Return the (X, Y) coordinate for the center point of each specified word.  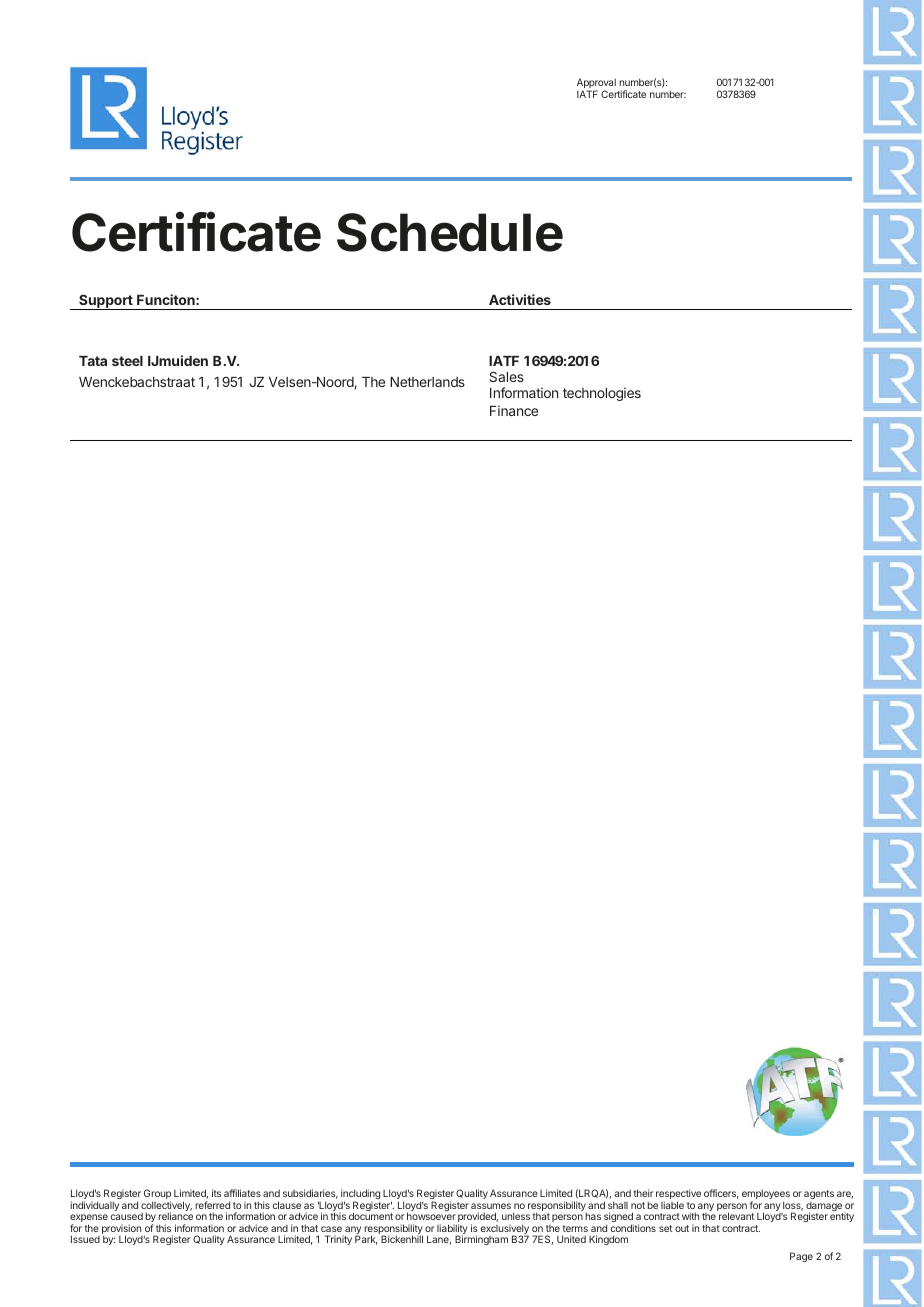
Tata (93, 361)
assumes (491, 1206)
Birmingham (481, 1240)
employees (766, 1195)
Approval (596, 84)
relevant (736, 1216)
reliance (175, 1216)
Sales (506, 376)
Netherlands (427, 382)
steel (127, 361)
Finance (514, 410)
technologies (602, 394)
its (216, 1193)
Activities (520, 299)
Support (106, 302)
